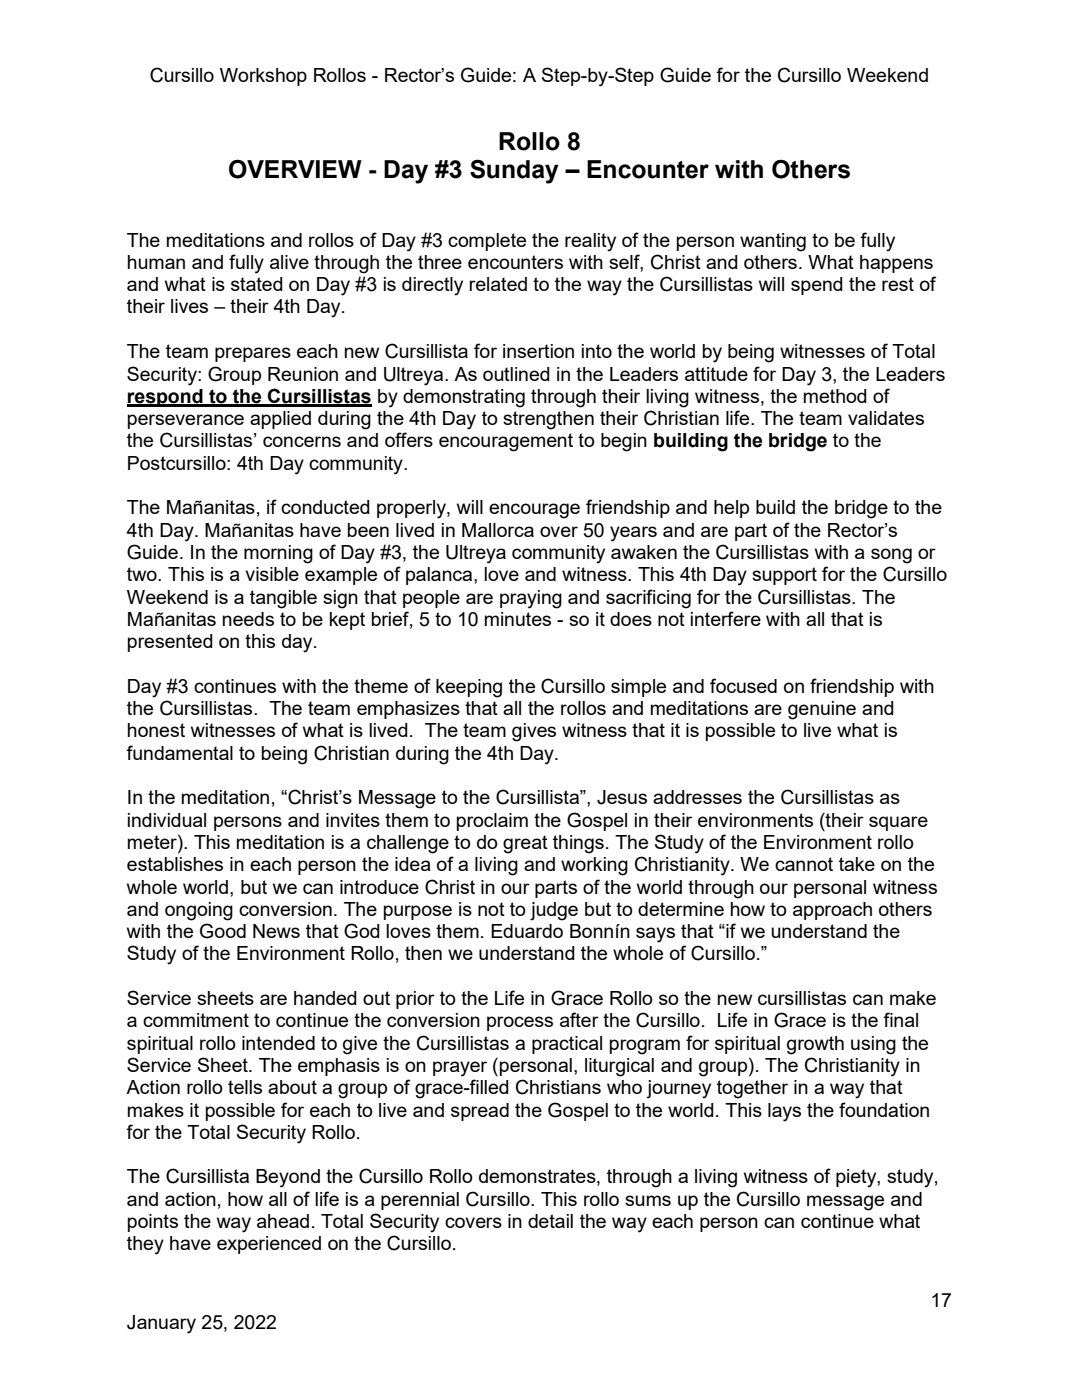  I want to click on experienced, so click(269, 1245).
